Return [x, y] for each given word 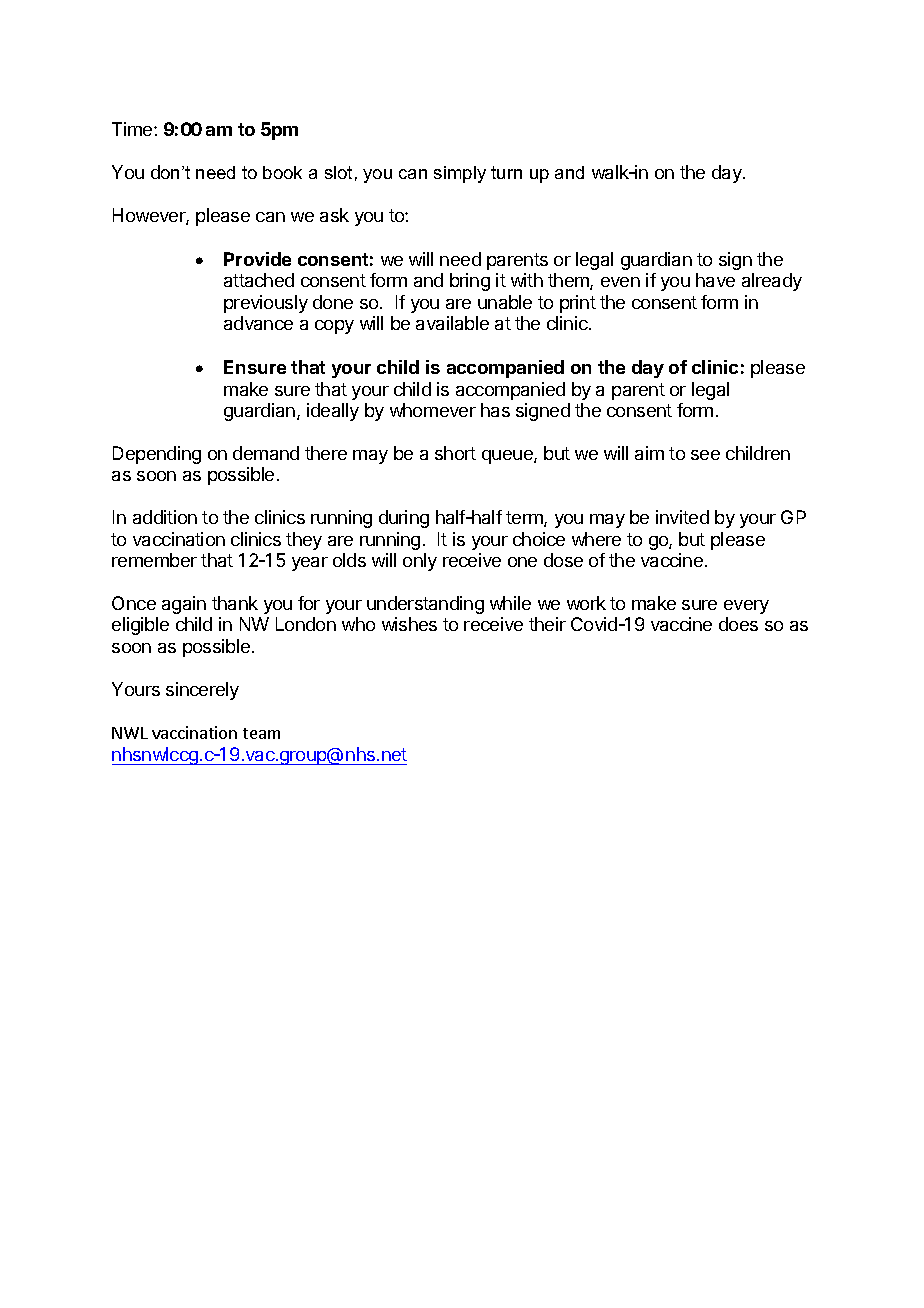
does [738, 624]
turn [506, 172]
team [261, 733]
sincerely [202, 691]
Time [133, 129]
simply [460, 174]
